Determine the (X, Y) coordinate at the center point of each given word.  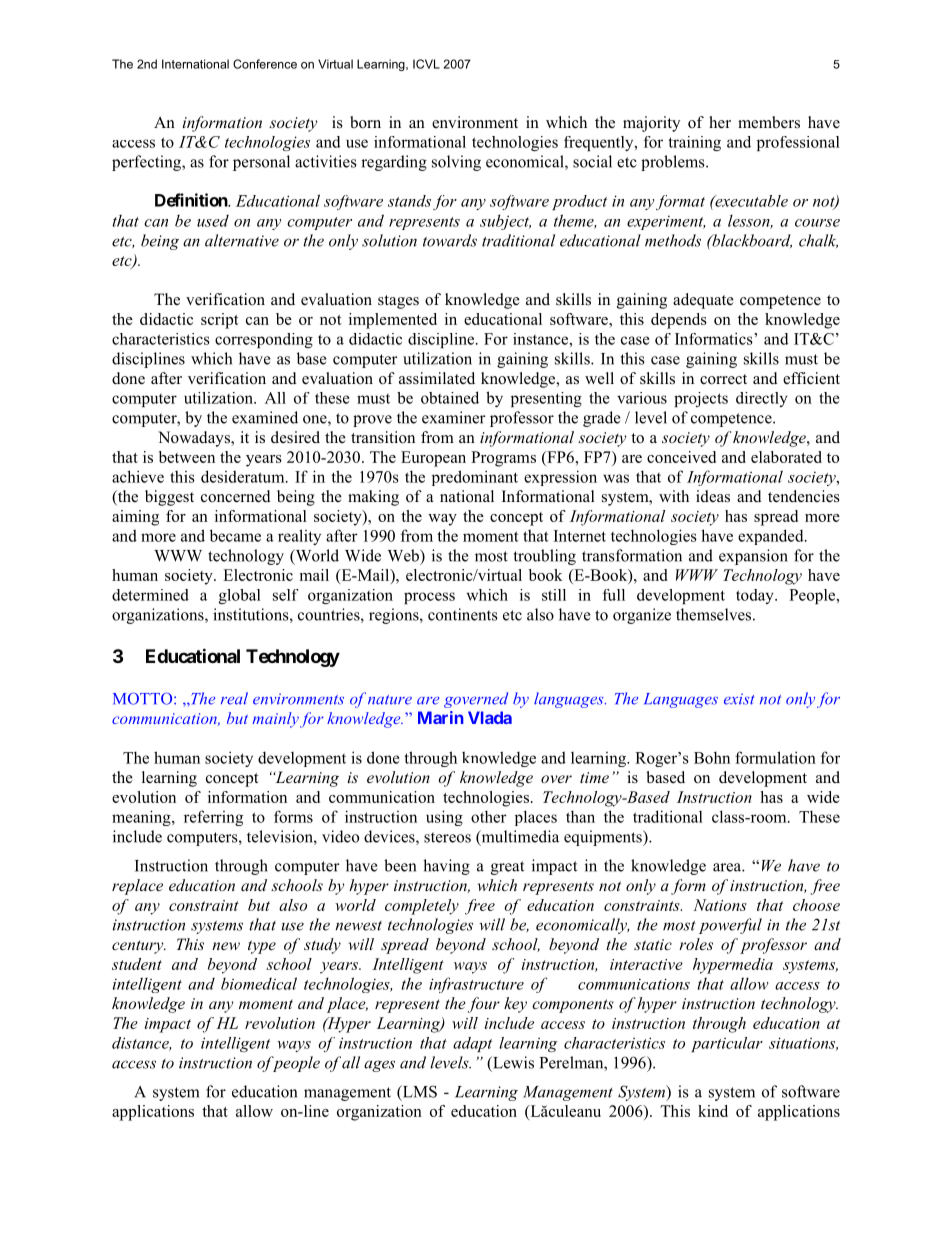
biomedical (259, 983)
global (240, 596)
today (756, 596)
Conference (265, 64)
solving (456, 163)
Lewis (512, 1062)
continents (463, 614)
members (769, 122)
